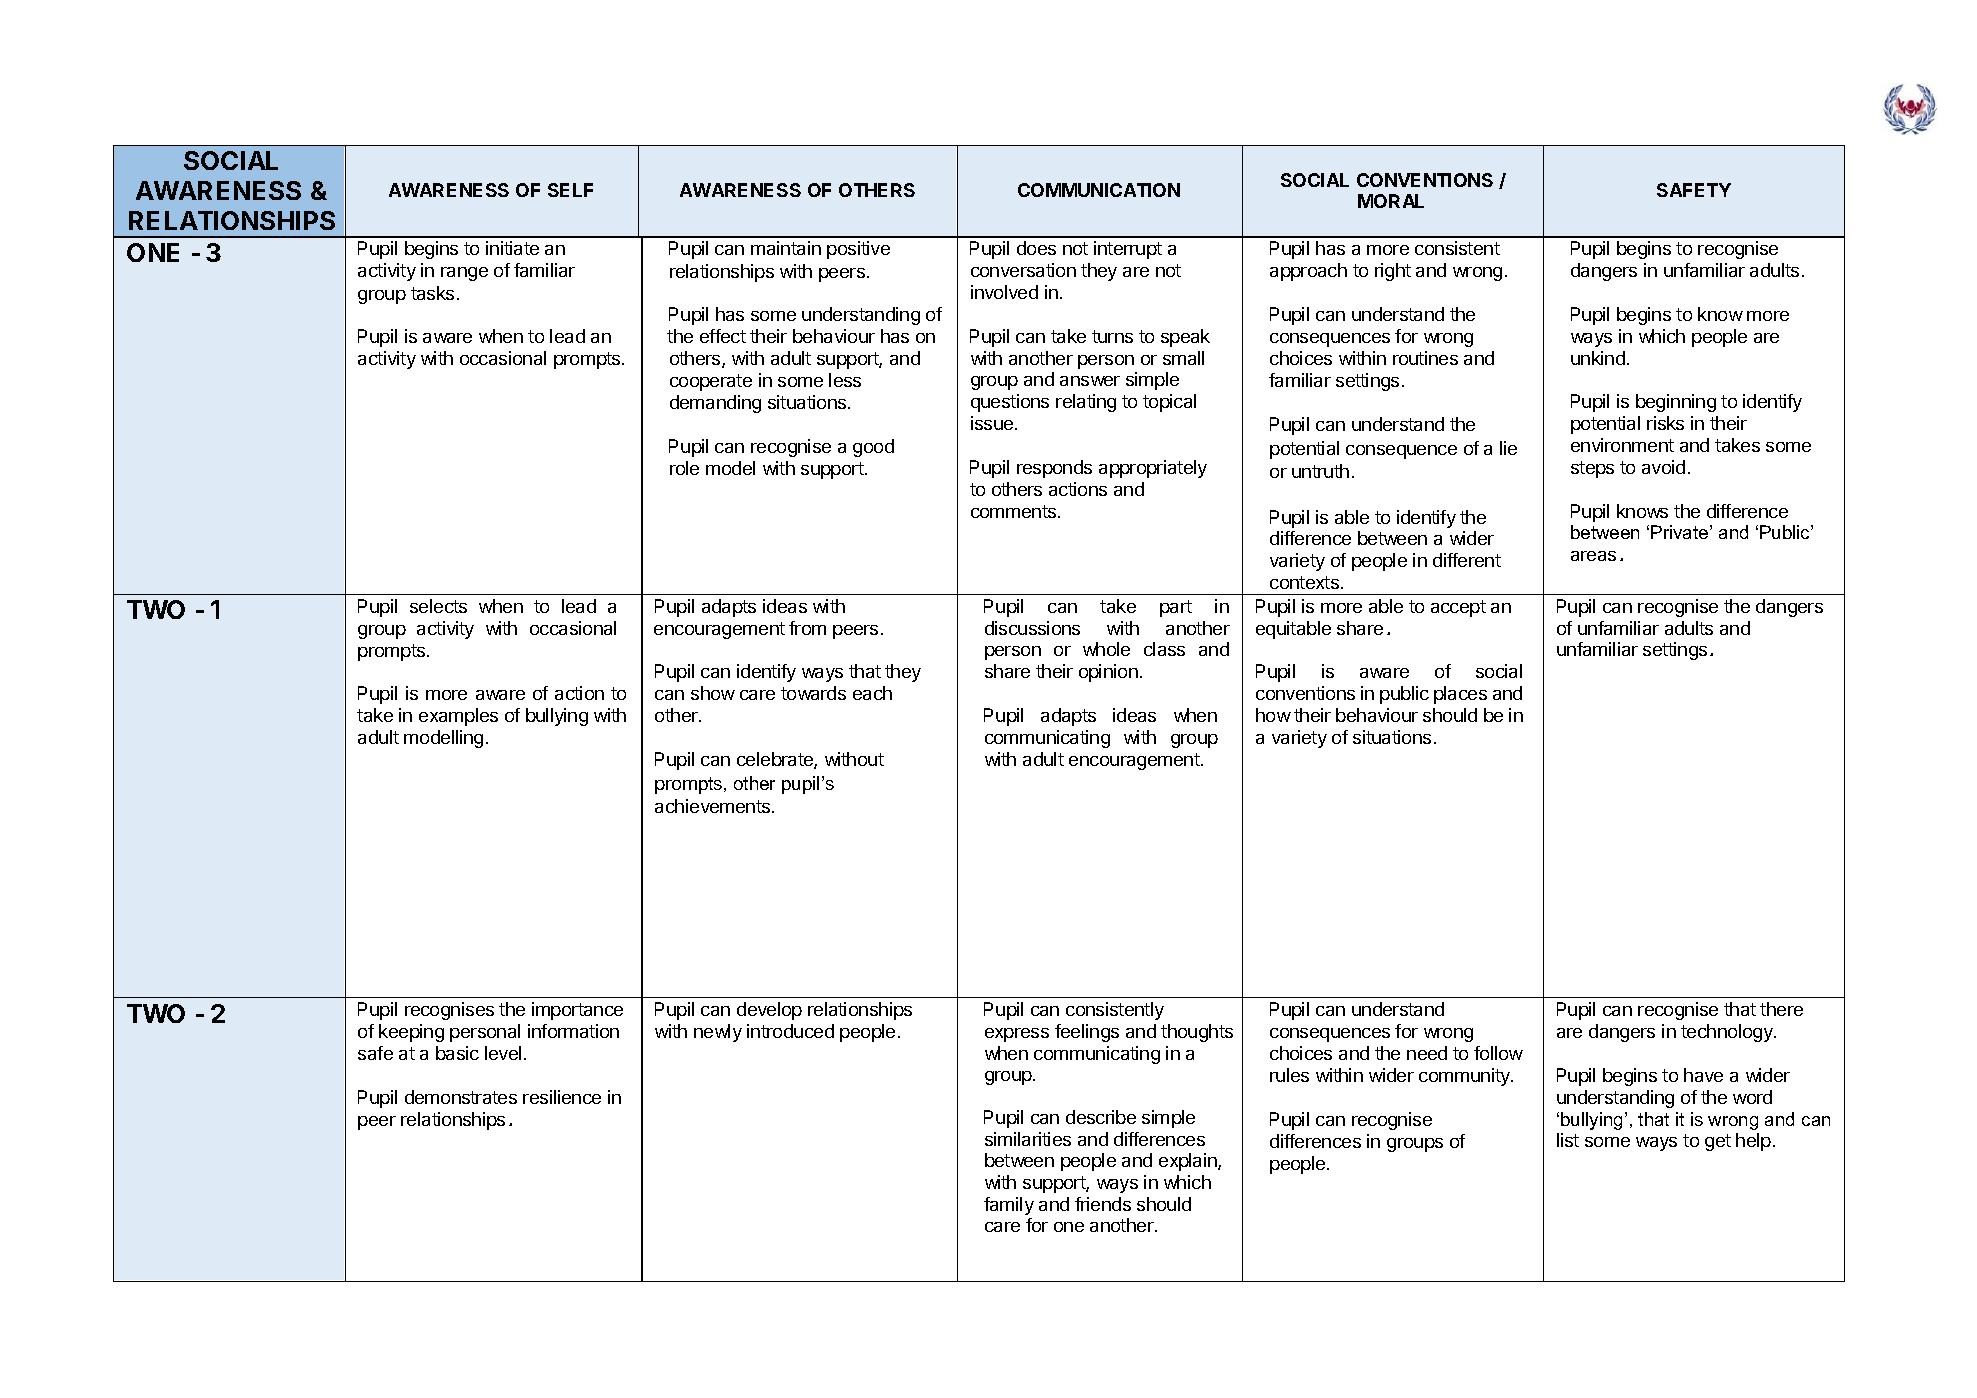 Image resolution: width=1977 pixels, height=1398 pixels. Describe the element at coordinates (562, 1097) in the screenshot. I see `resilience` at that location.
